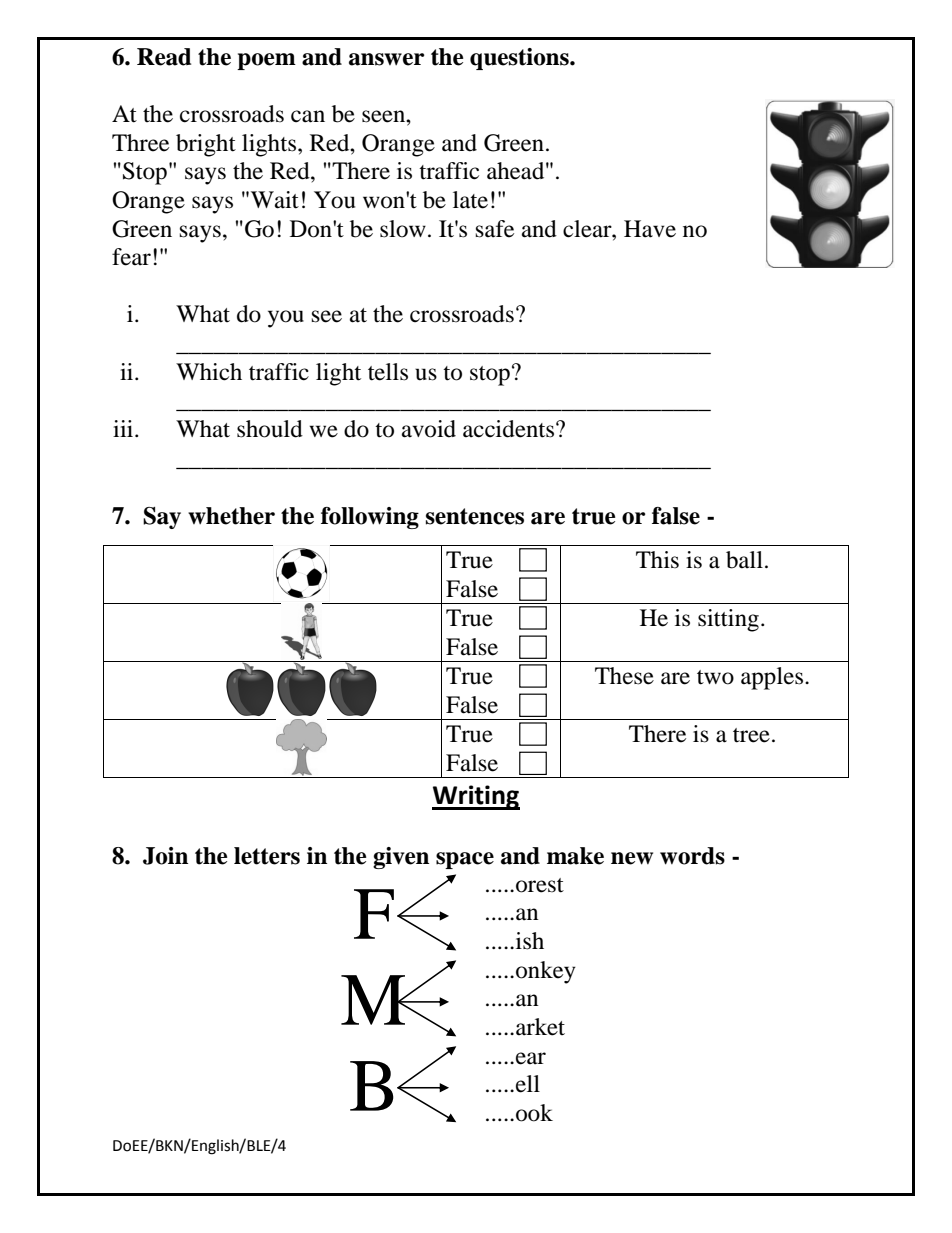 The image size is (952, 1233). What do you see at coordinates (267, 856) in the document?
I see `letters` at bounding box center [267, 856].
